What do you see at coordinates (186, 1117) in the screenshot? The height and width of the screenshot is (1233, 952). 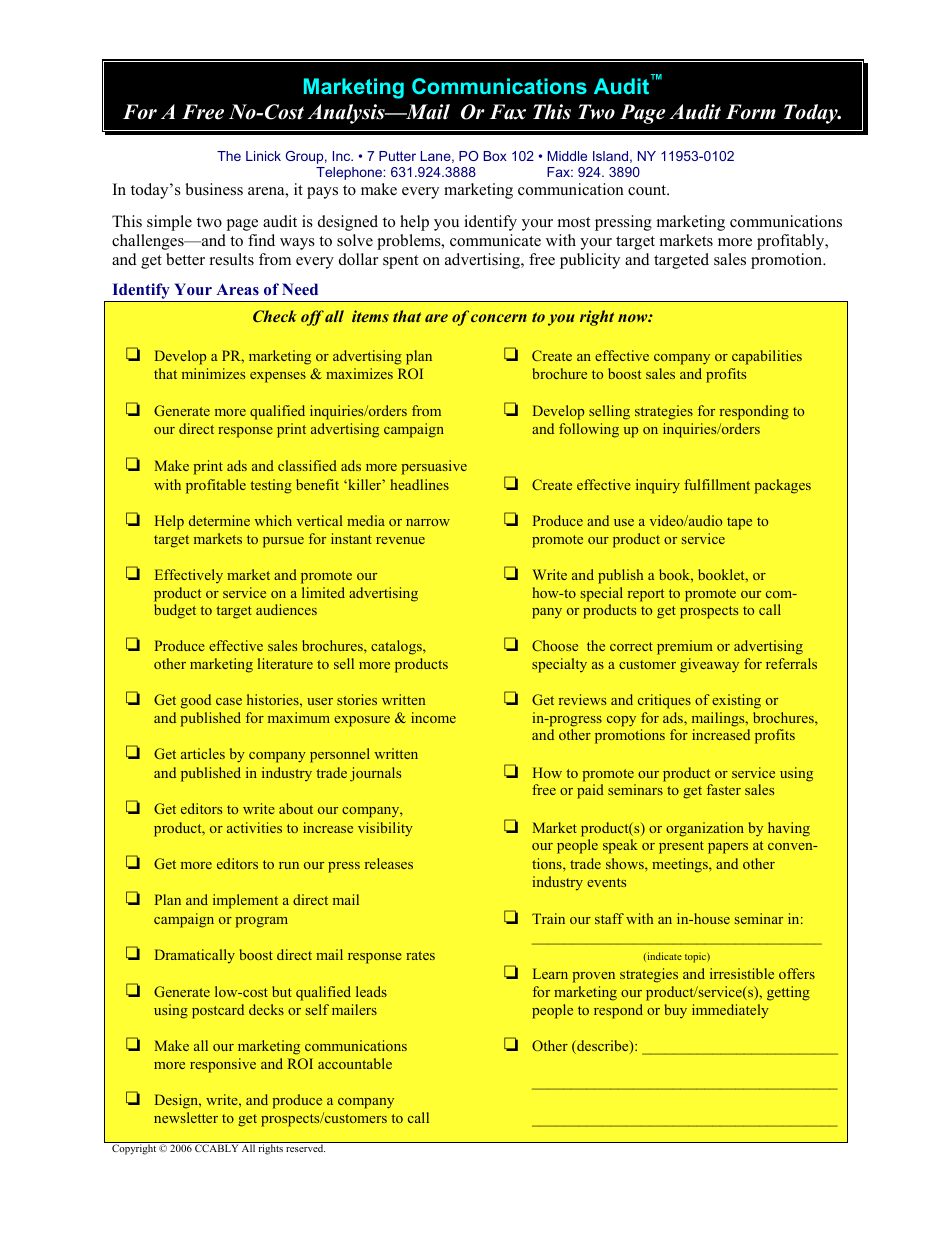 I see `newsletter` at bounding box center [186, 1117].
